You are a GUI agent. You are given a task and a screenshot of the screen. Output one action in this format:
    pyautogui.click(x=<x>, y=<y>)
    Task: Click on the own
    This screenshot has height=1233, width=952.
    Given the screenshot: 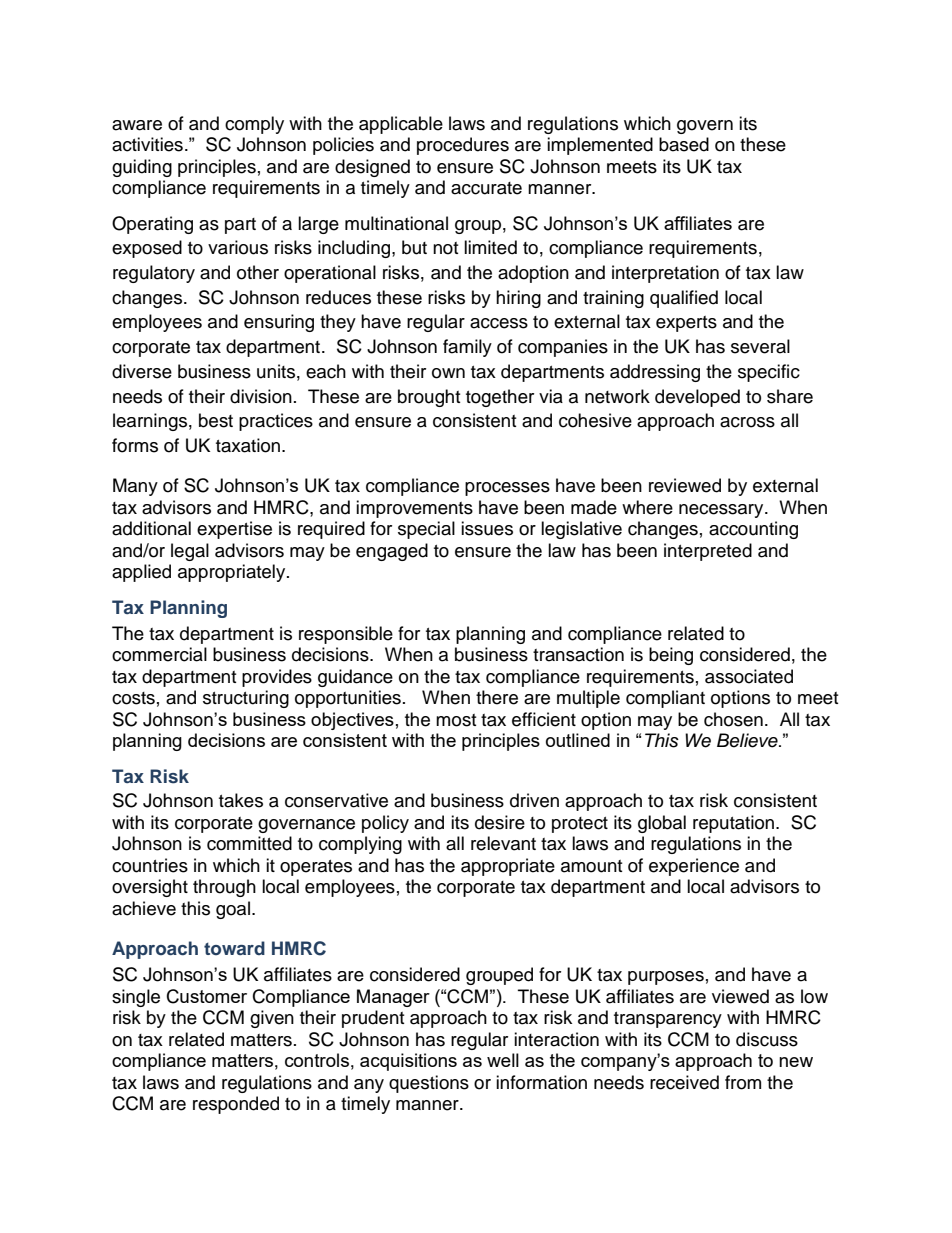 What is the action you would take?
    pyautogui.click(x=448, y=373)
